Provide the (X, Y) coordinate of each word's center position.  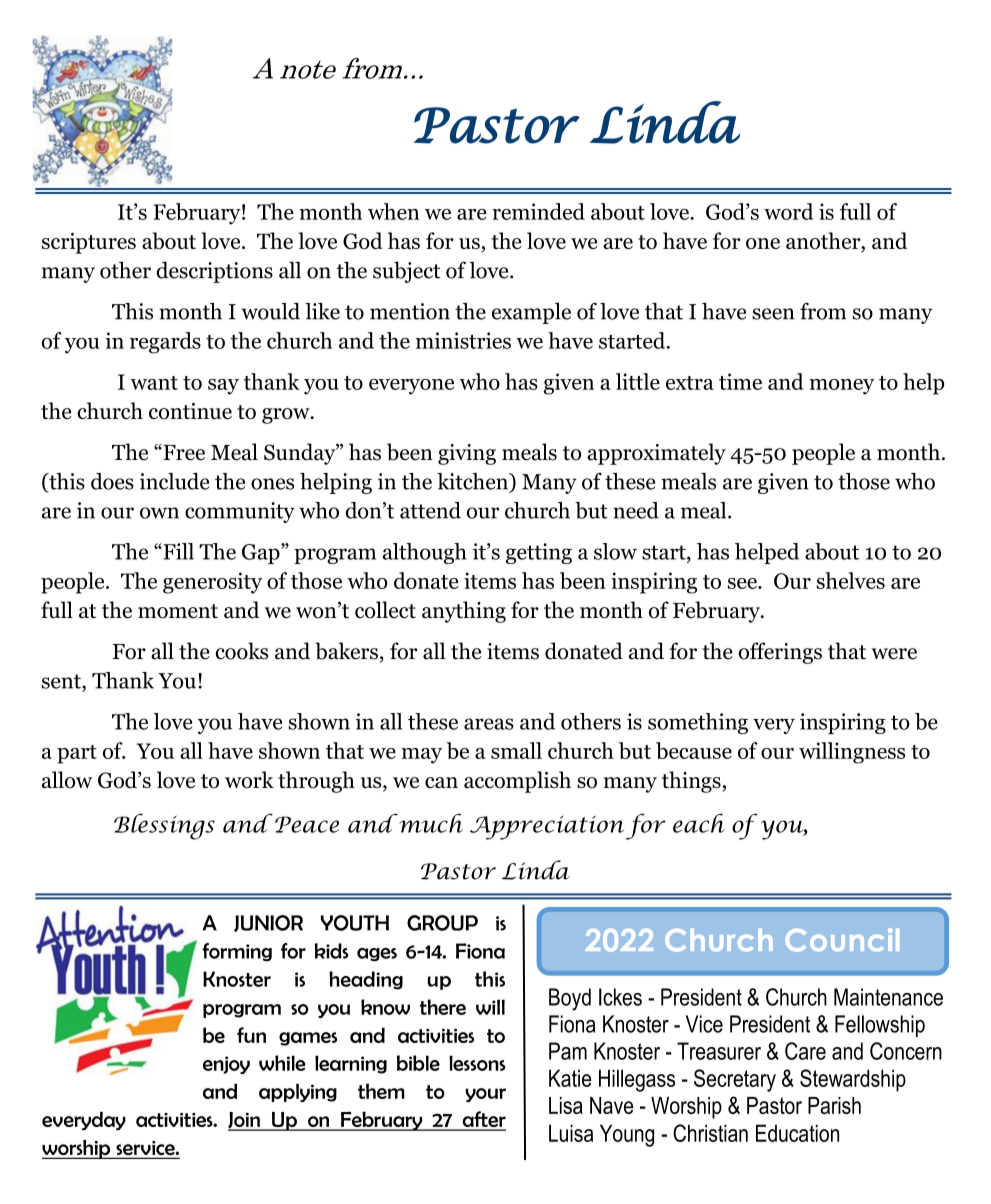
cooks (242, 651)
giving (467, 454)
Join (245, 1121)
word (788, 211)
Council (842, 940)
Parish (834, 1105)
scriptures (89, 243)
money (841, 387)
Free (183, 452)
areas (489, 724)
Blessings (164, 826)
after (483, 1120)
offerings (780, 653)
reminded (538, 211)
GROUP (442, 923)
